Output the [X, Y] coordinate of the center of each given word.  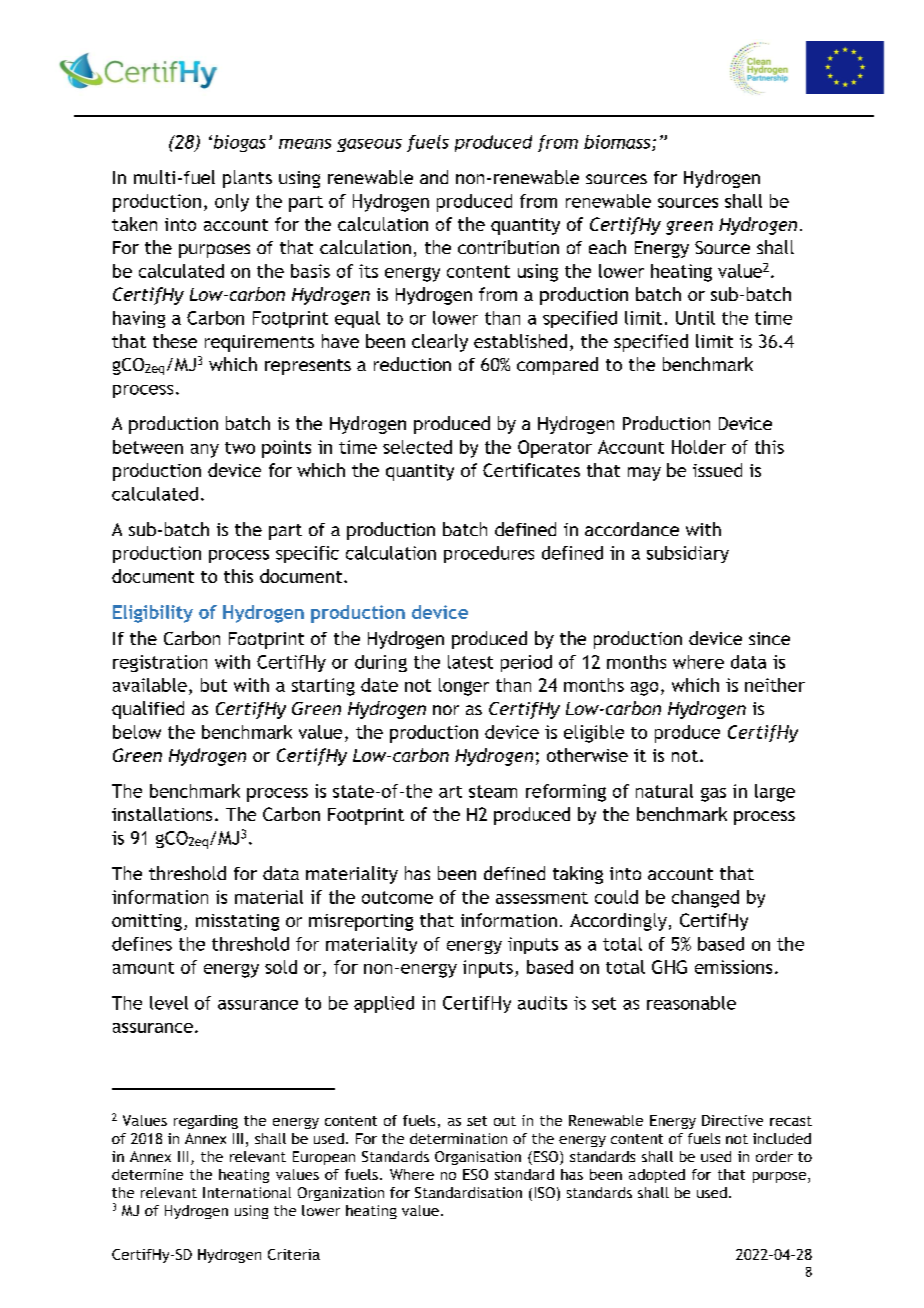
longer [464, 687]
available [150, 685]
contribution [508, 247]
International [247, 1192]
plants [247, 179]
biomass [618, 143]
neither [775, 685]
